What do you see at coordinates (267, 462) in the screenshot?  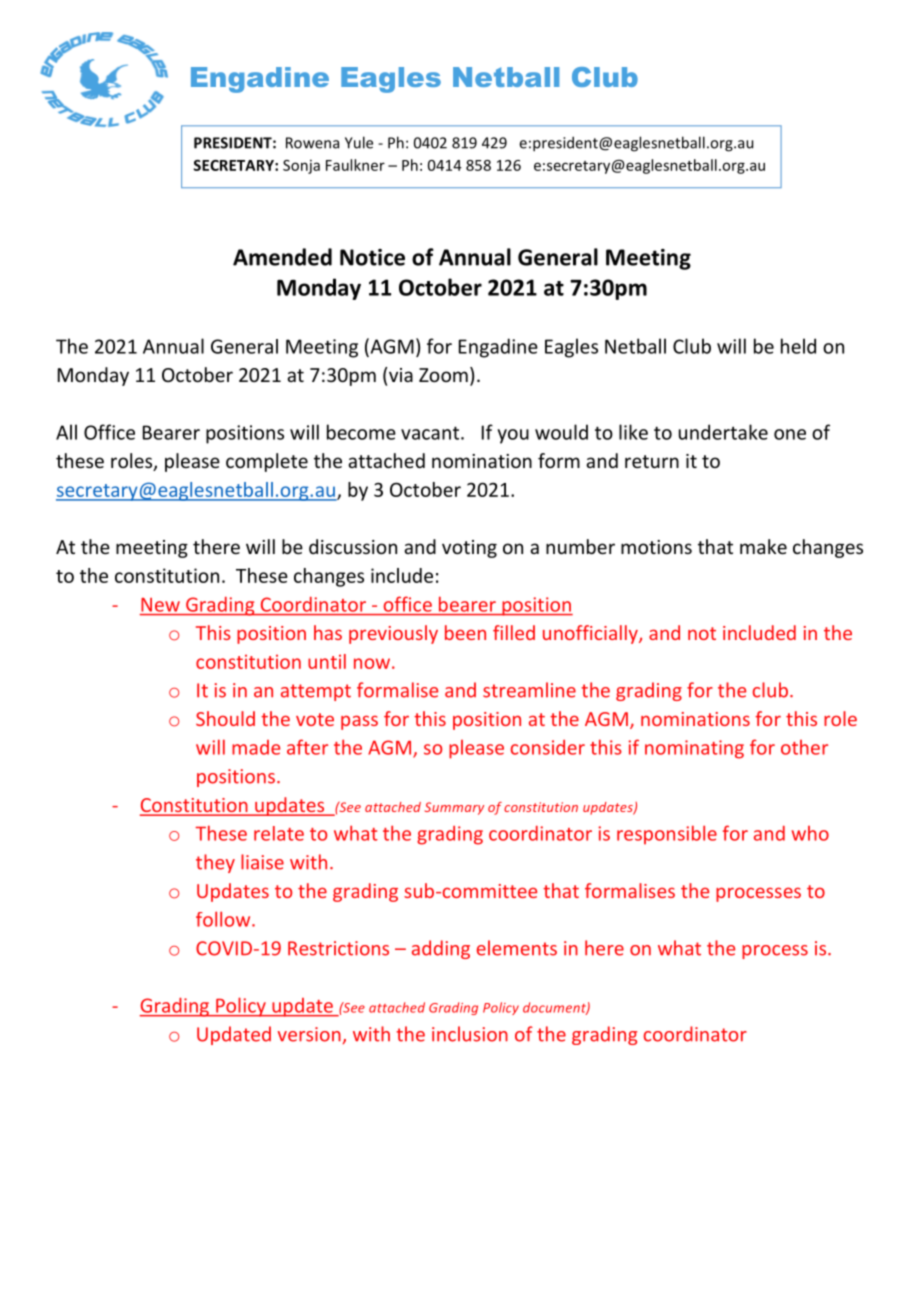 I see `complete` at bounding box center [267, 462].
